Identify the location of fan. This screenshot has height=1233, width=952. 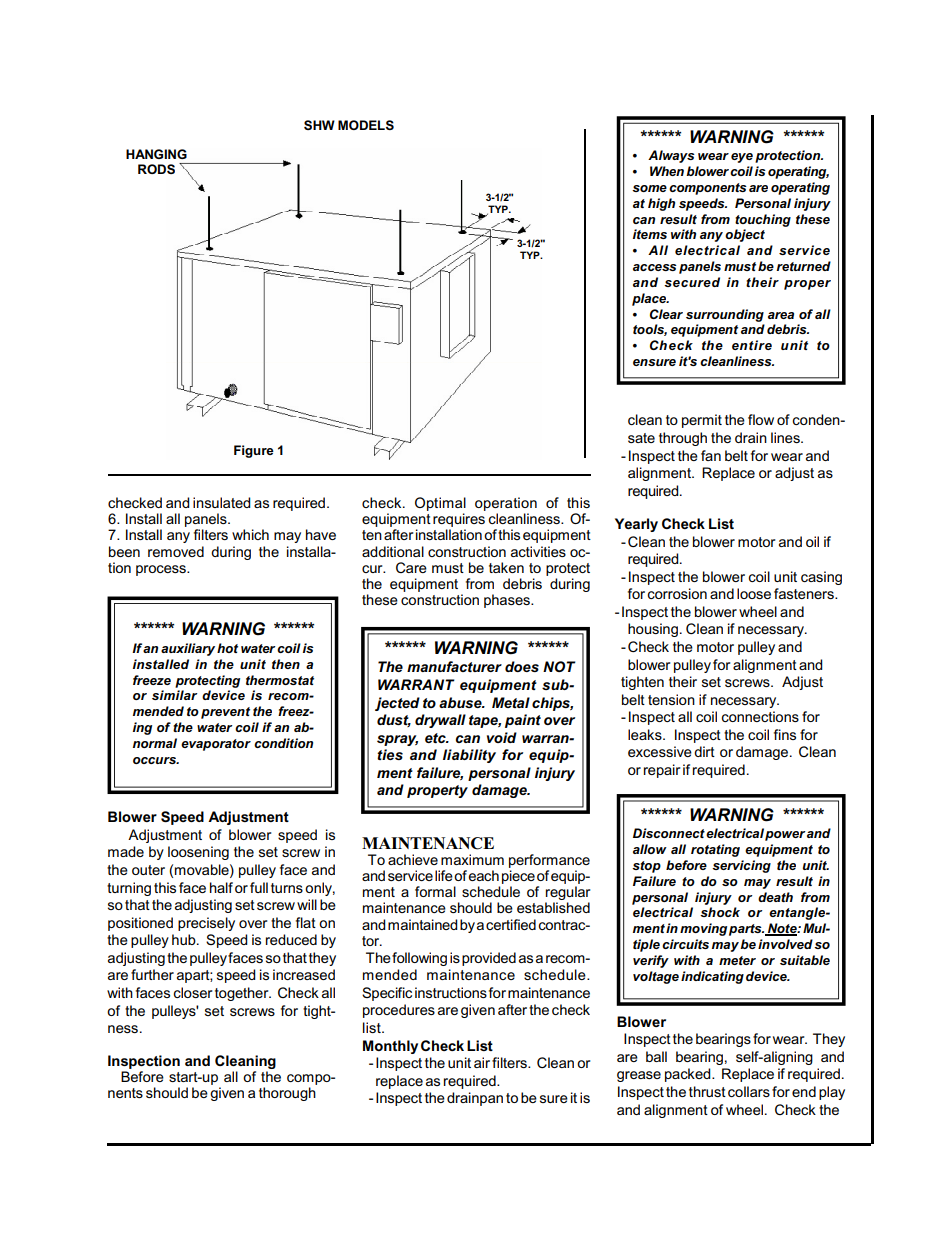
(711, 455).
